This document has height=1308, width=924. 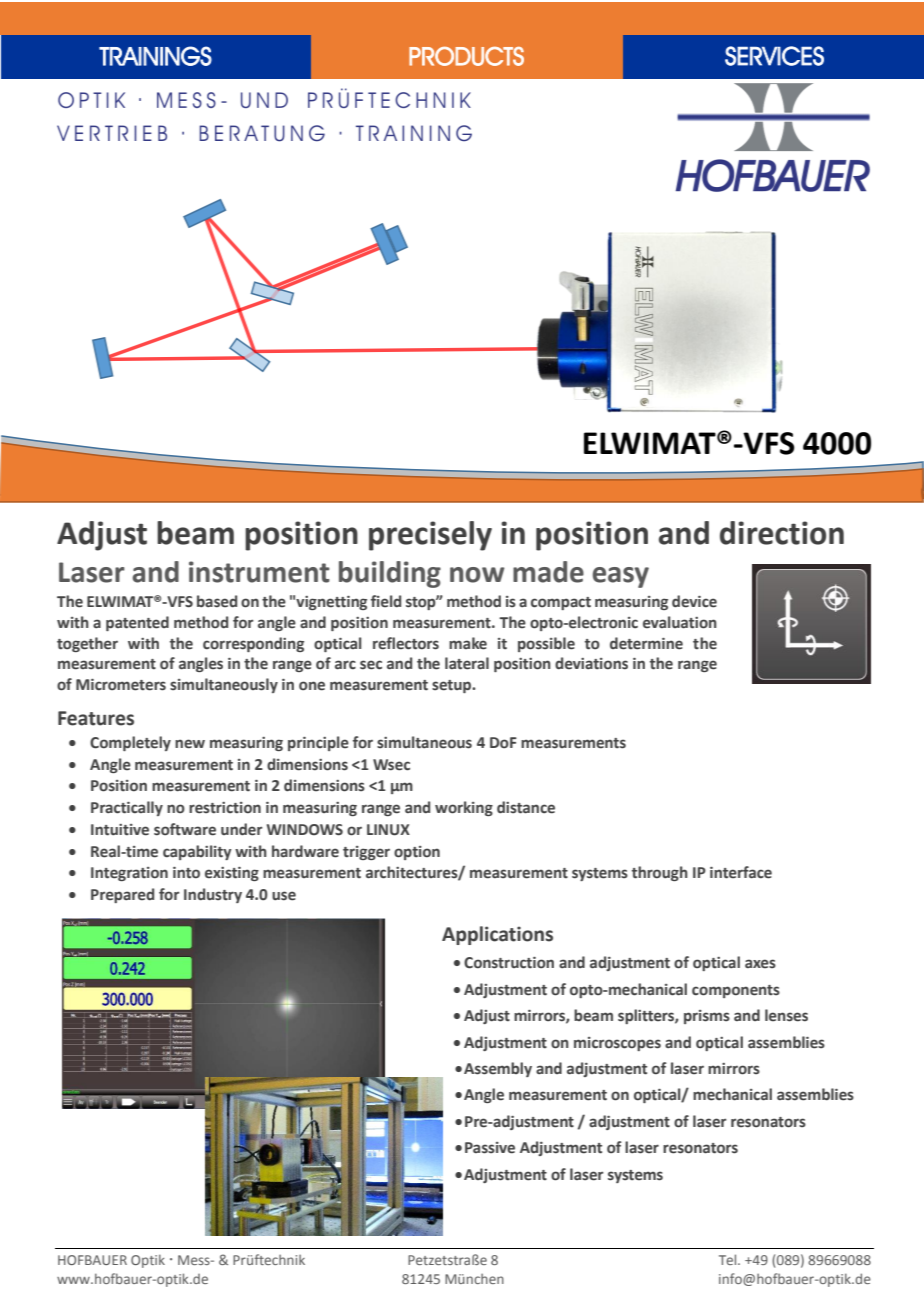 What do you see at coordinates (417, 853) in the document?
I see `option` at bounding box center [417, 853].
